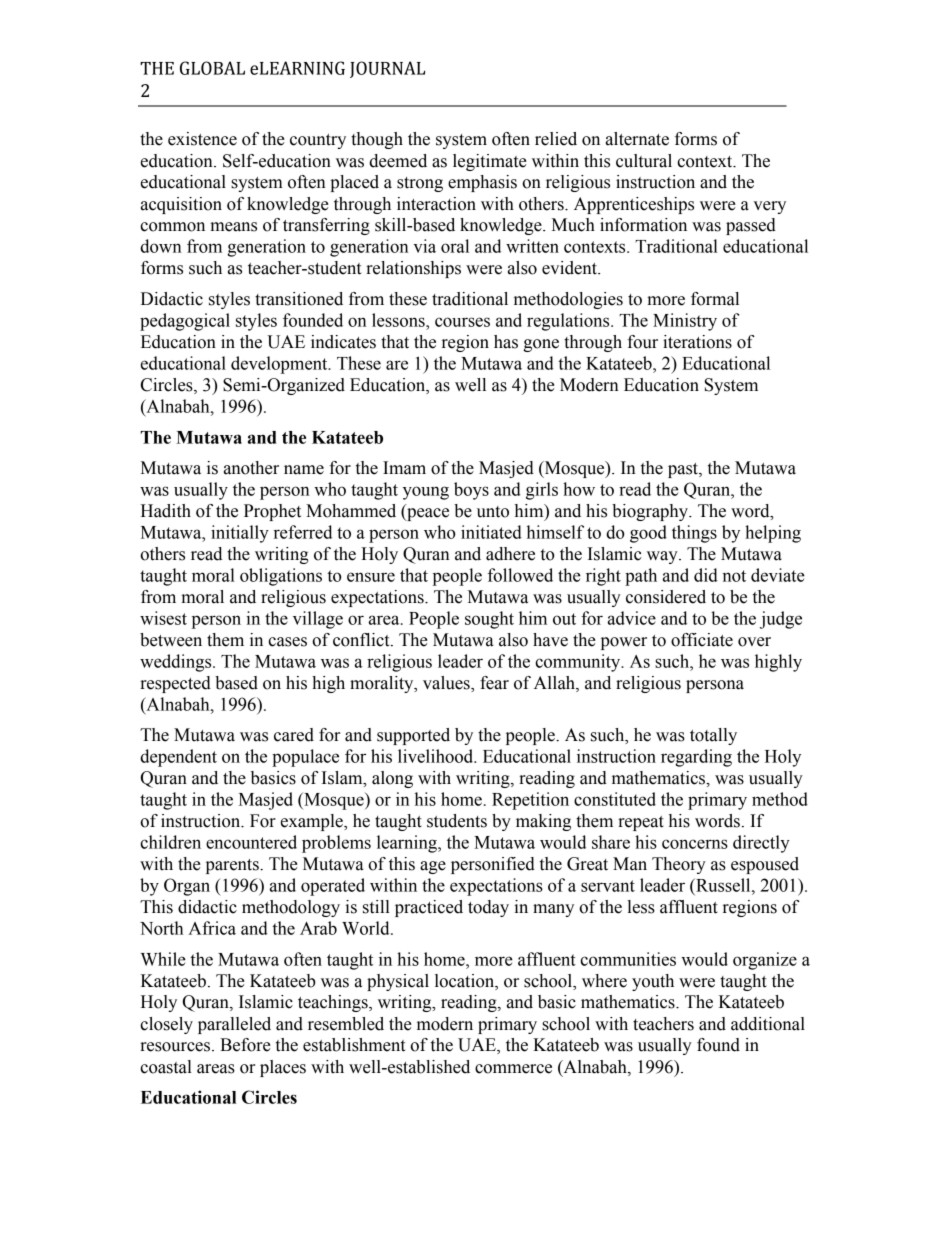  What do you see at coordinates (251, 468) in the page?
I see `another` at bounding box center [251, 468].
